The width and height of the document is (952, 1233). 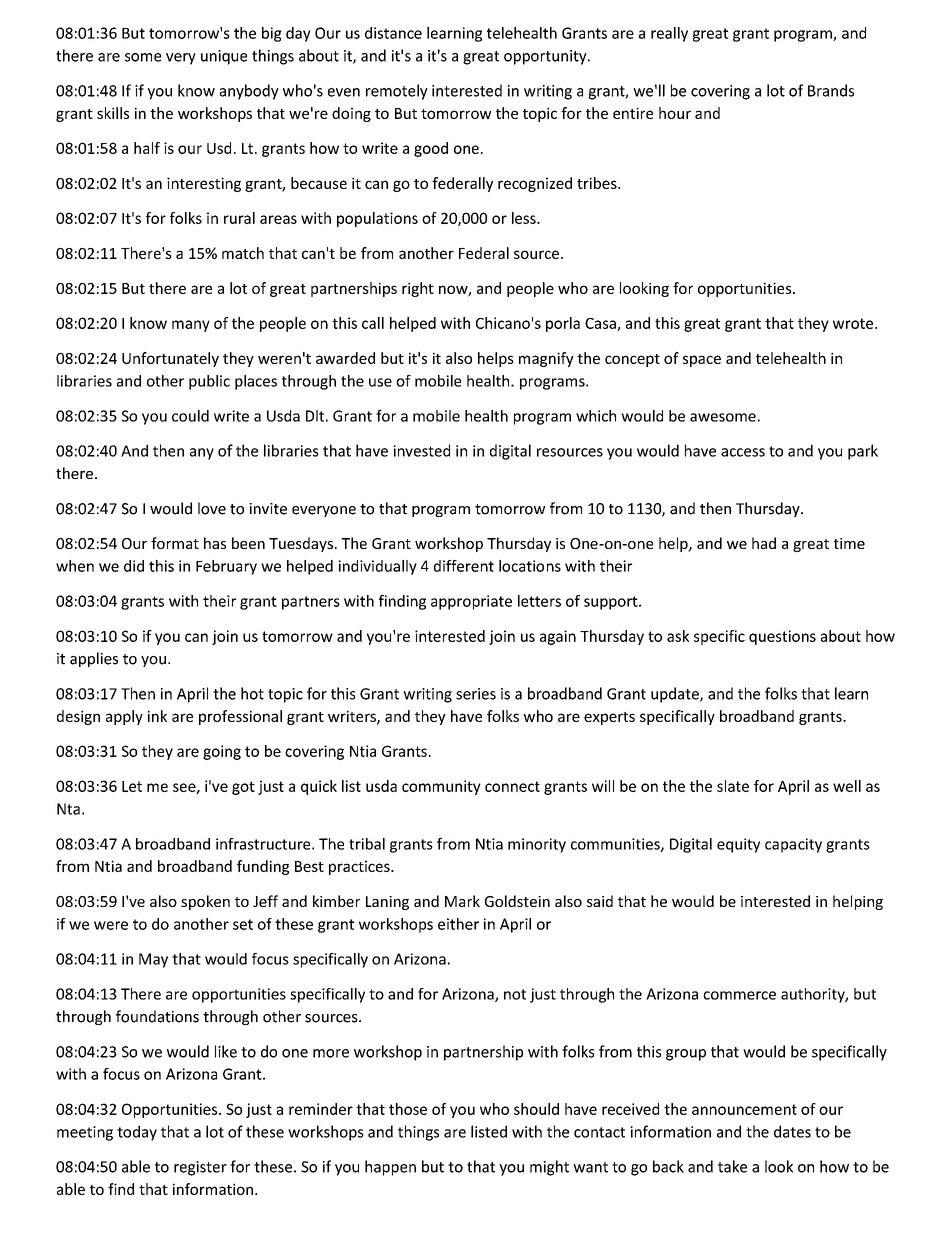 What do you see at coordinates (471, 602) in the document?
I see `appropriate` at bounding box center [471, 602].
